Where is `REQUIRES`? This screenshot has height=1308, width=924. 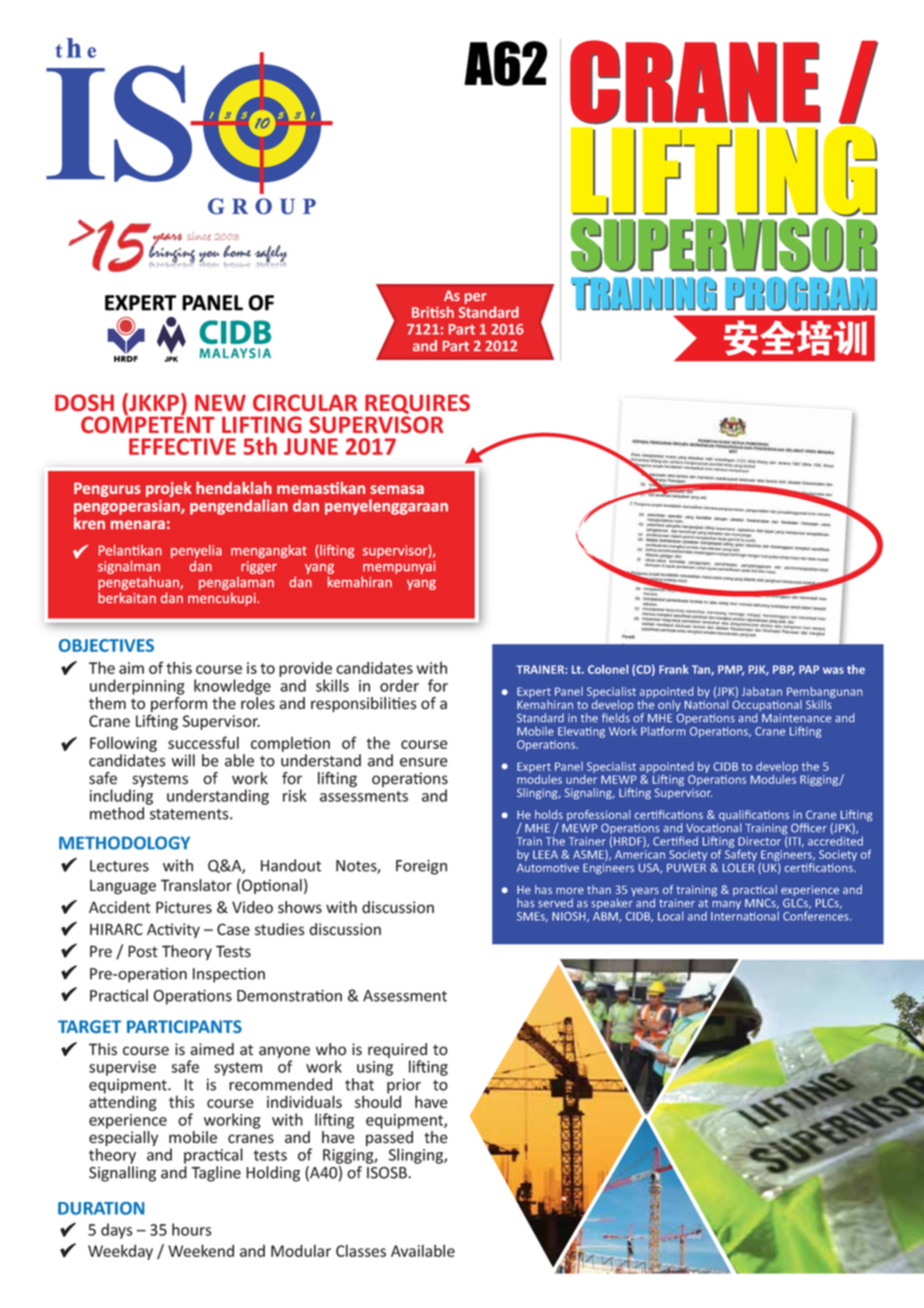
REQUIRES is located at coordinates (417, 405).
